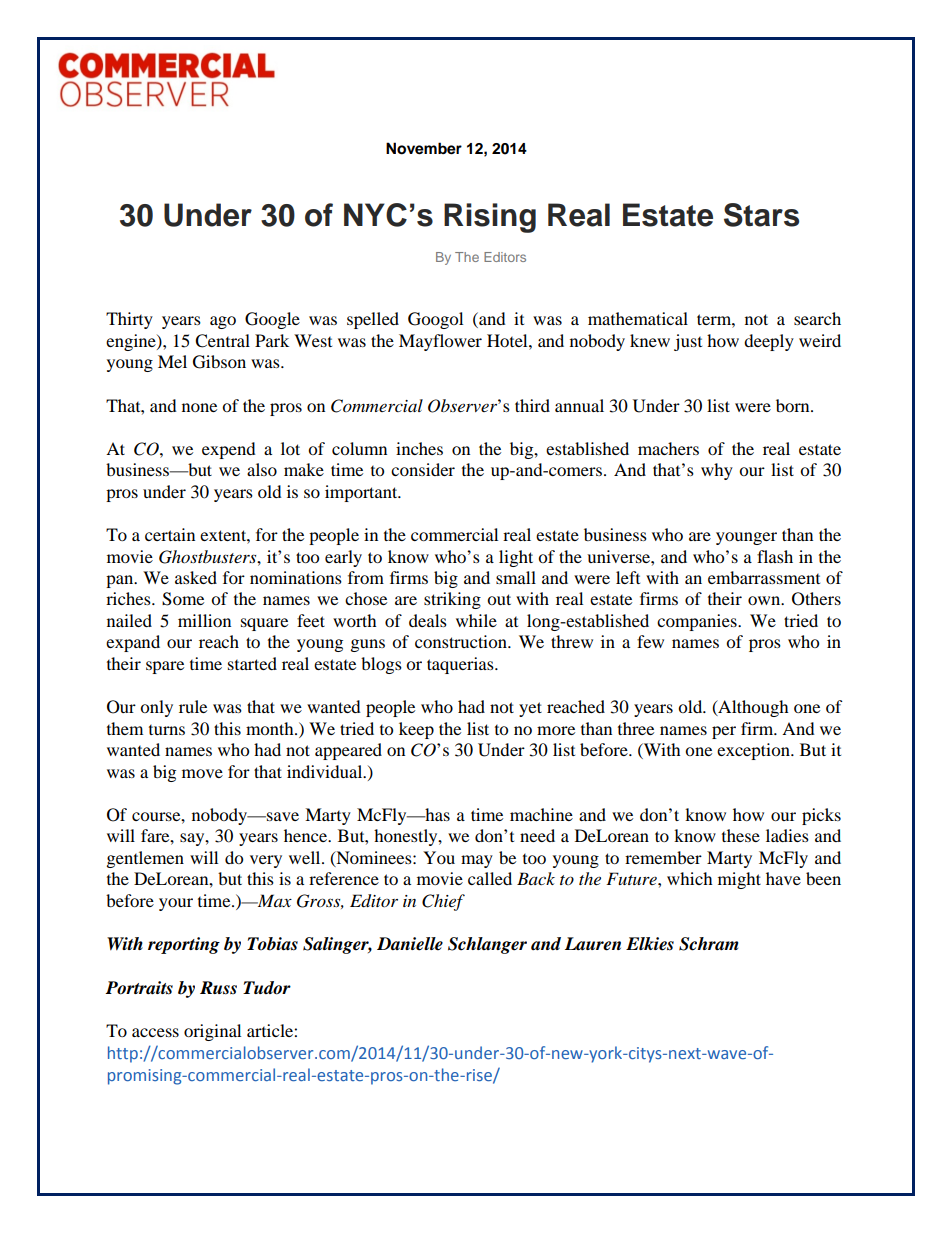 This screenshot has width=952, height=1233. Describe the element at coordinates (650, 944) in the screenshot. I see `Elkies` at that location.
